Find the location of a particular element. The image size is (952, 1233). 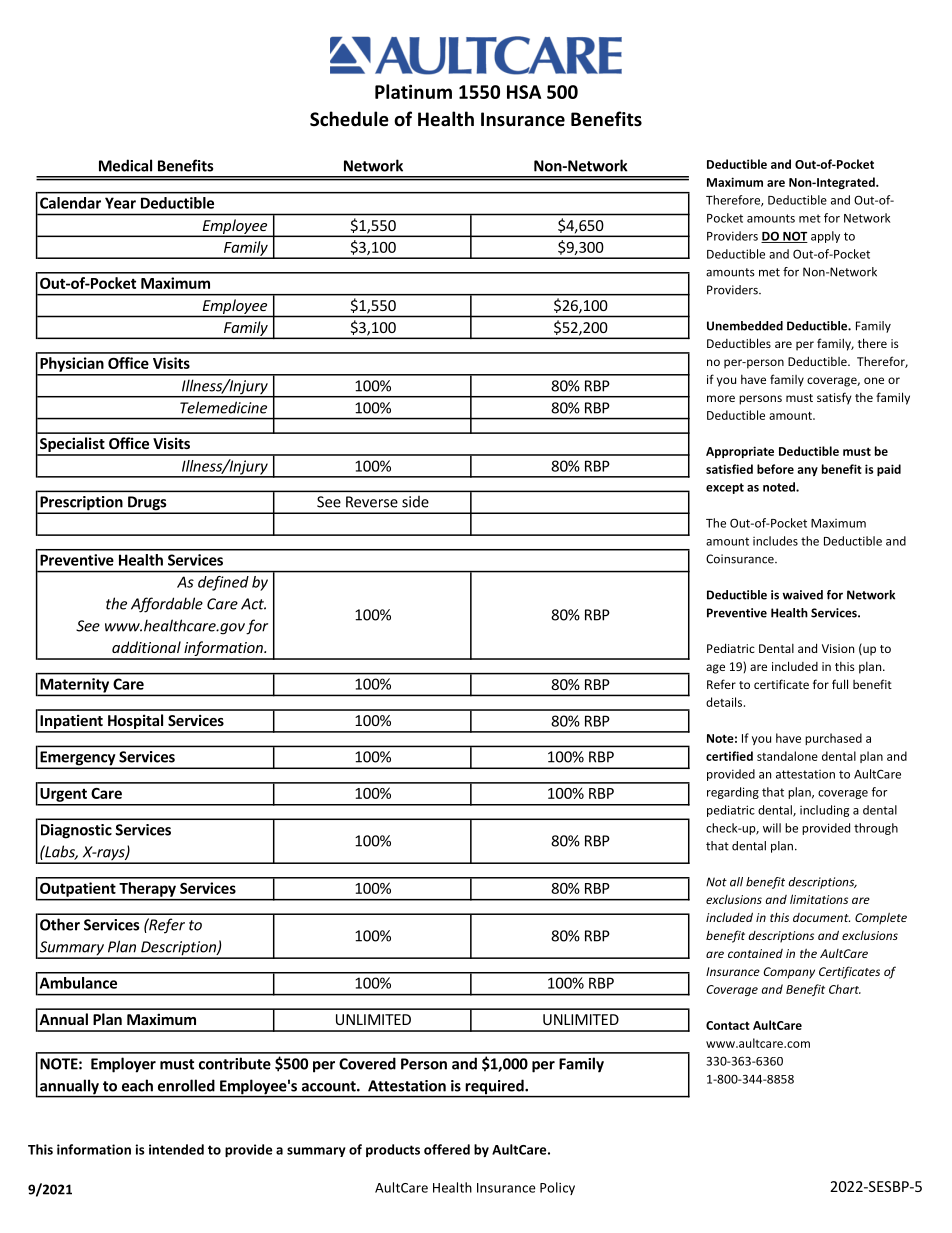

limitations is located at coordinates (819, 899).
